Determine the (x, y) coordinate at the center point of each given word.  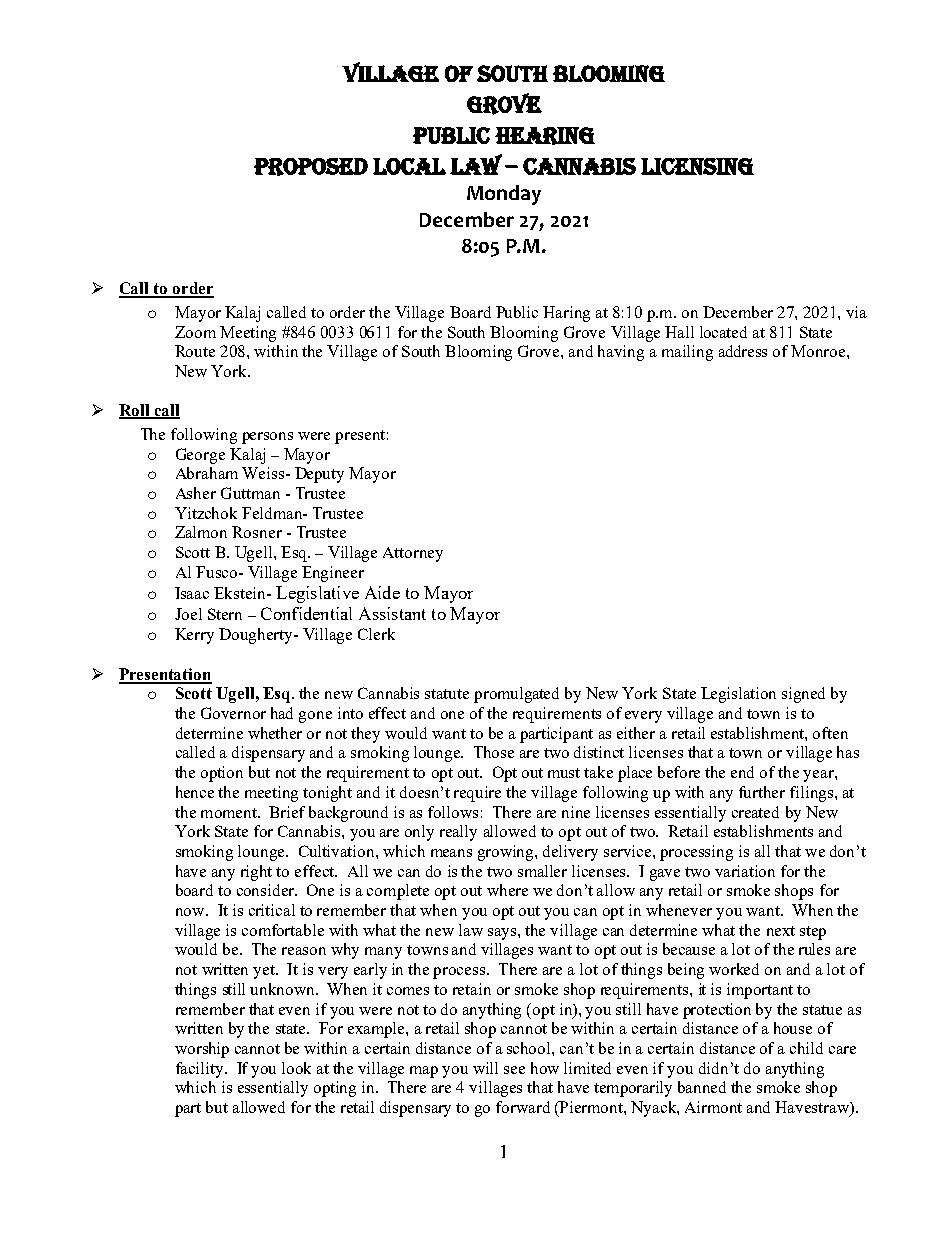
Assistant (392, 613)
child (806, 1048)
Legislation (738, 695)
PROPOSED (311, 167)
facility (201, 1070)
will (485, 1068)
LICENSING (697, 166)
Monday (504, 195)
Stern (225, 614)
